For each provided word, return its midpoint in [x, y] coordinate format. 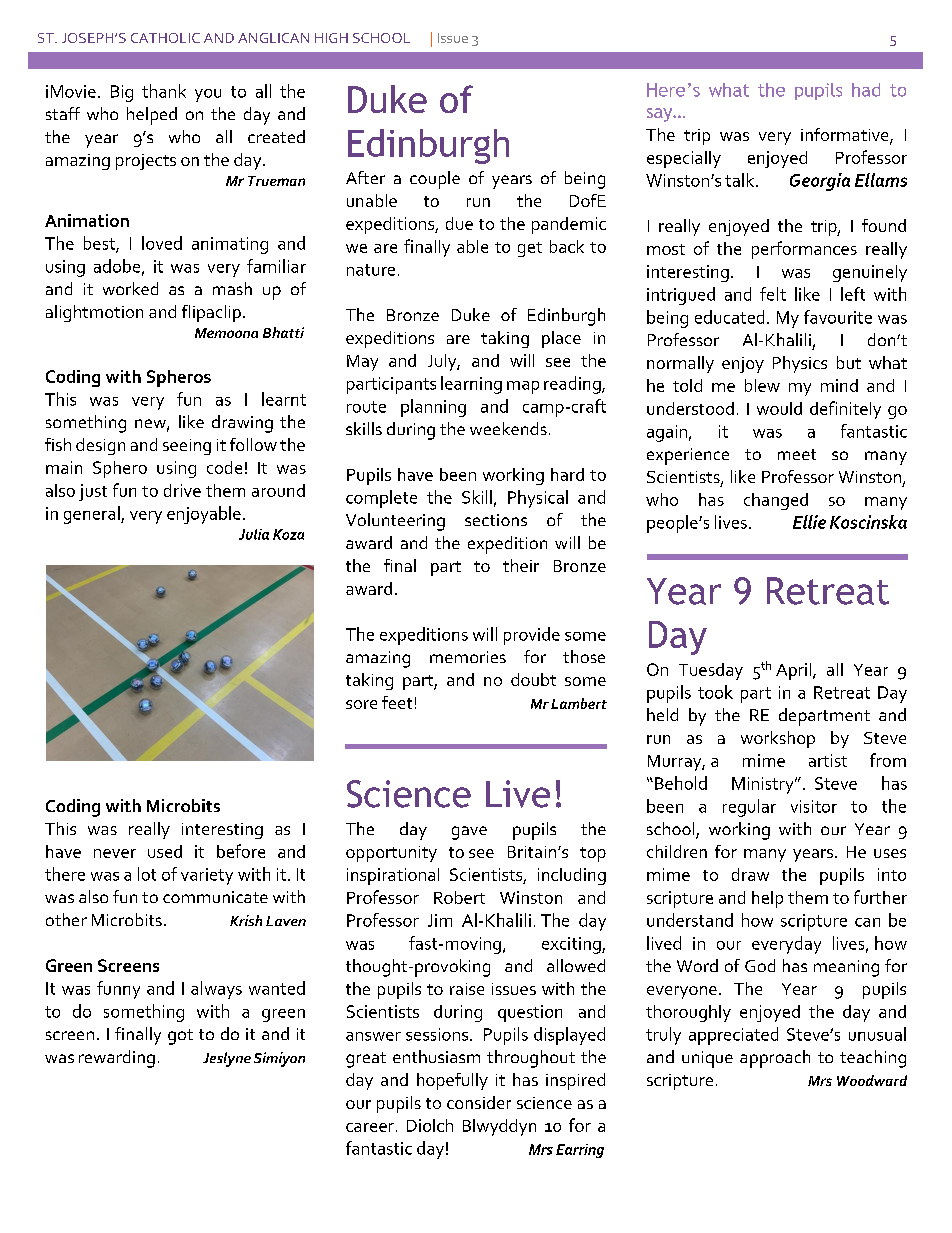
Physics [800, 364]
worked [130, 288]
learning [471, 385]
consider [479, 1102]
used [165, 851]
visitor [814, 806]
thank [164, 91]
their [521, 565]
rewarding [117, 1059]
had [866, 90]
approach [775, 1059]
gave [469, 833]
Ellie [809, 522]
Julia [254, 534]
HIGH [331, 38]
